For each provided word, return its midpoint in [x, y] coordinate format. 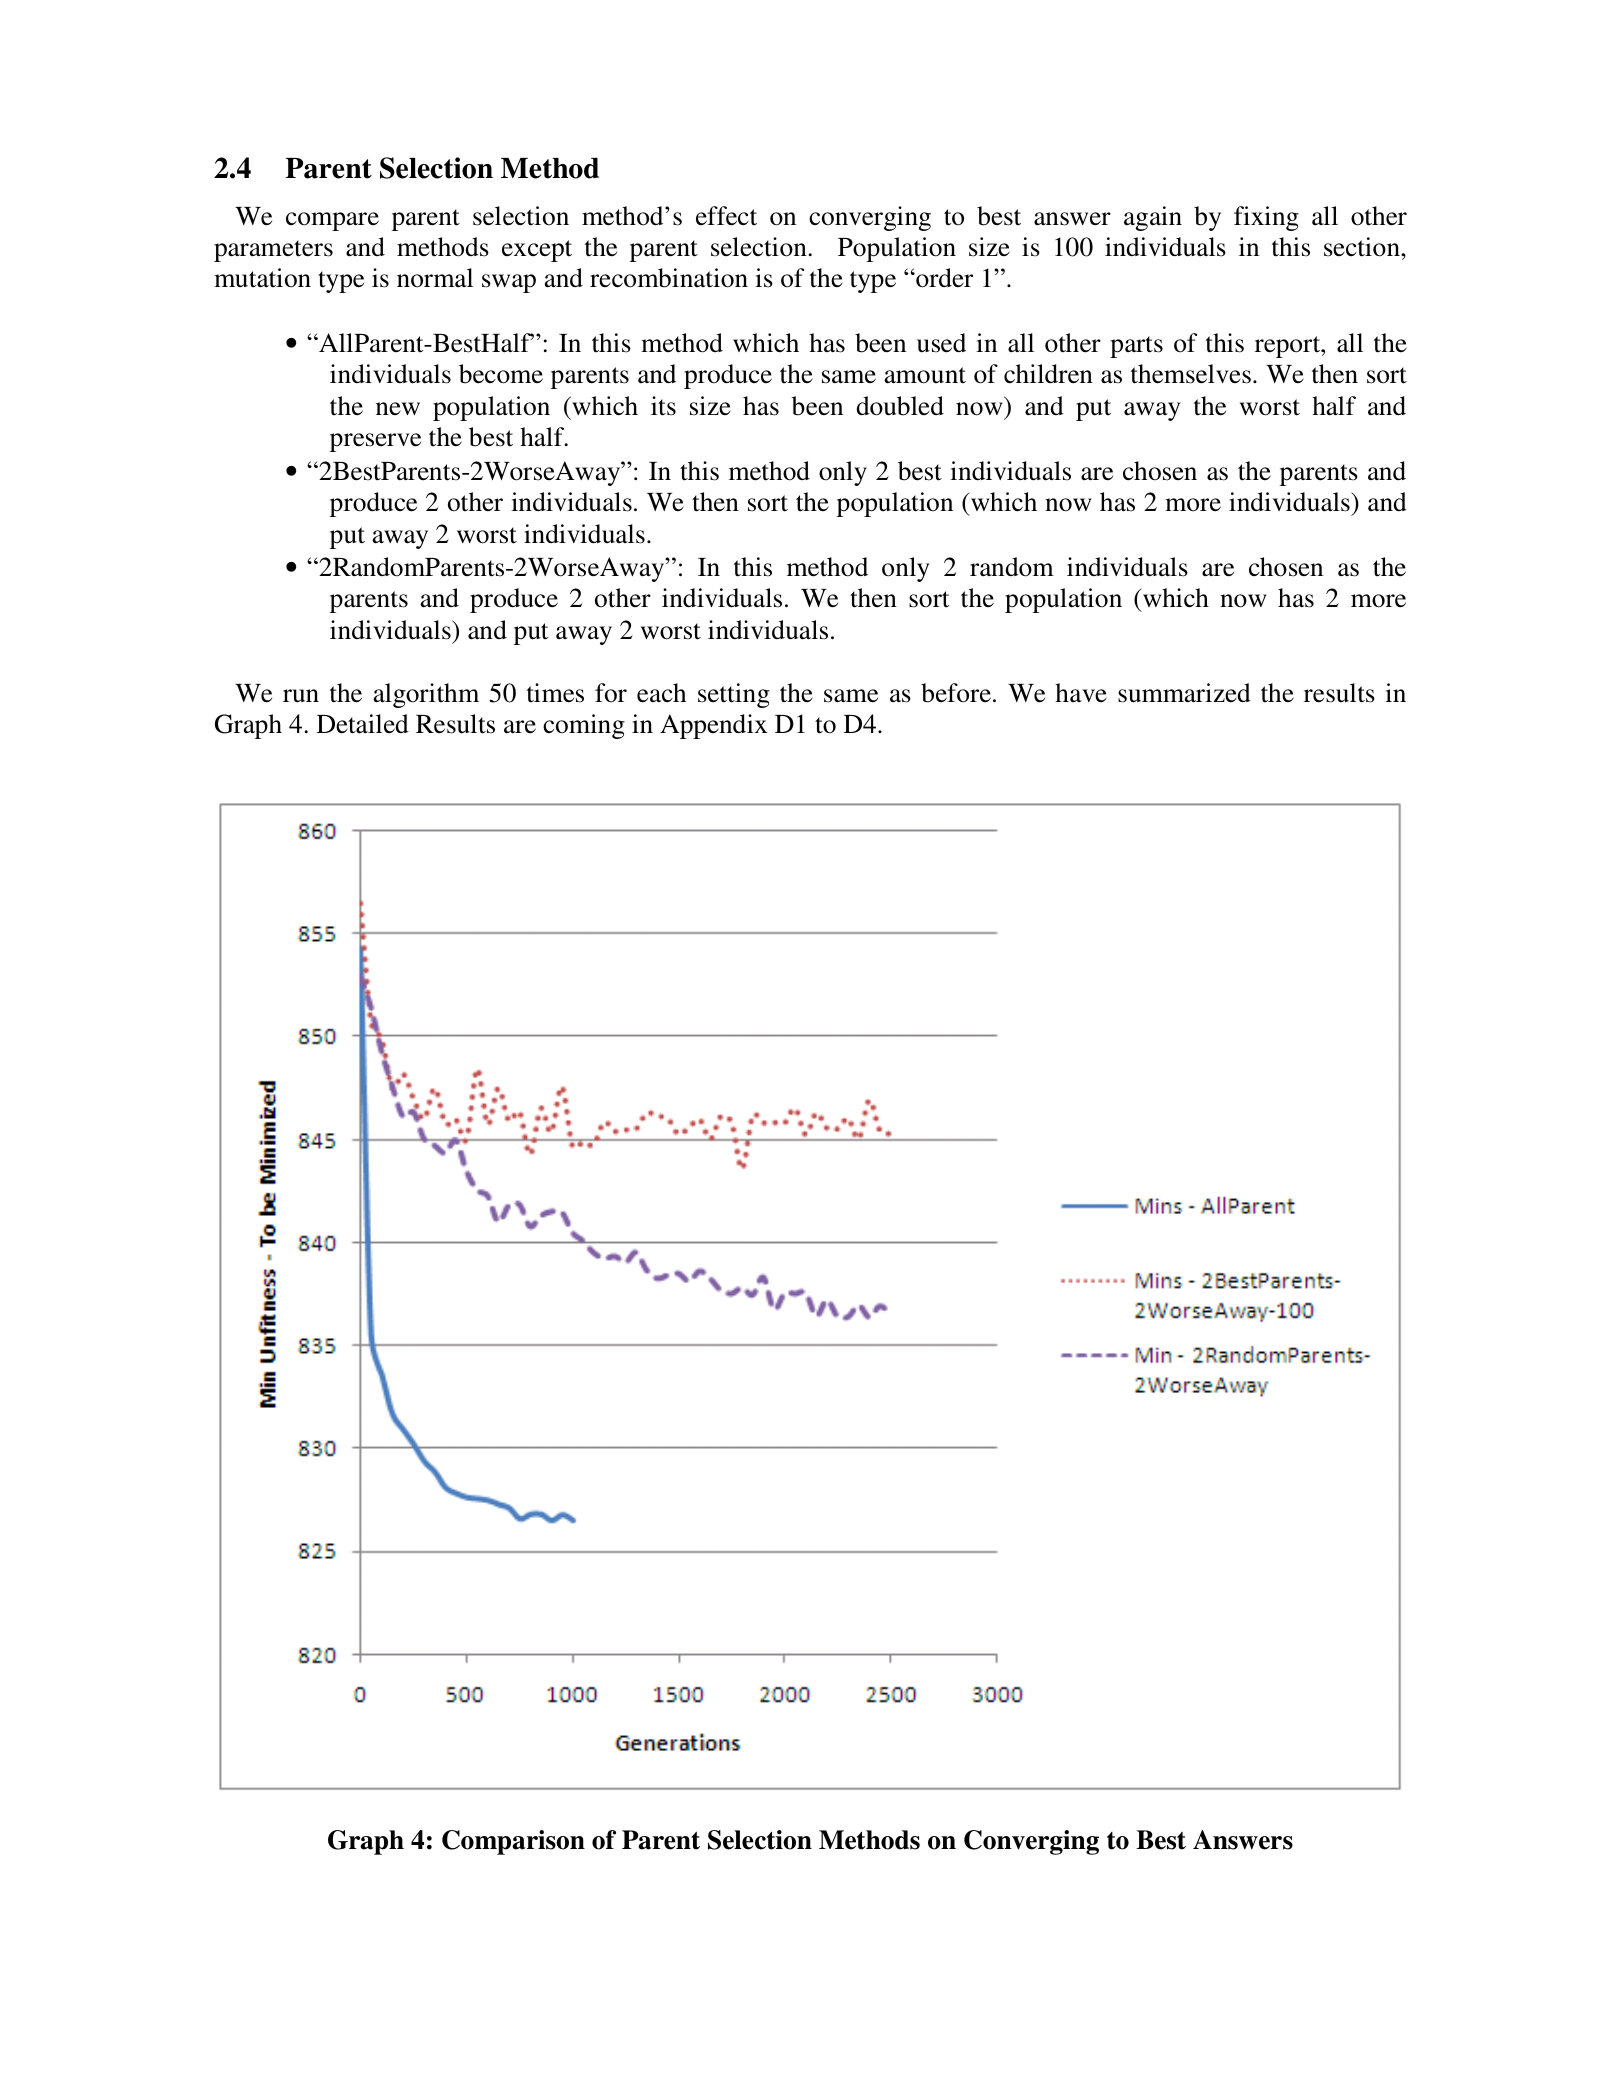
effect [726, 216]
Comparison [513, 1842]
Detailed [363, 724]
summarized [1184, 693]
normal [435, 278]
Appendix [714, 726]
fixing [1266, 218]
